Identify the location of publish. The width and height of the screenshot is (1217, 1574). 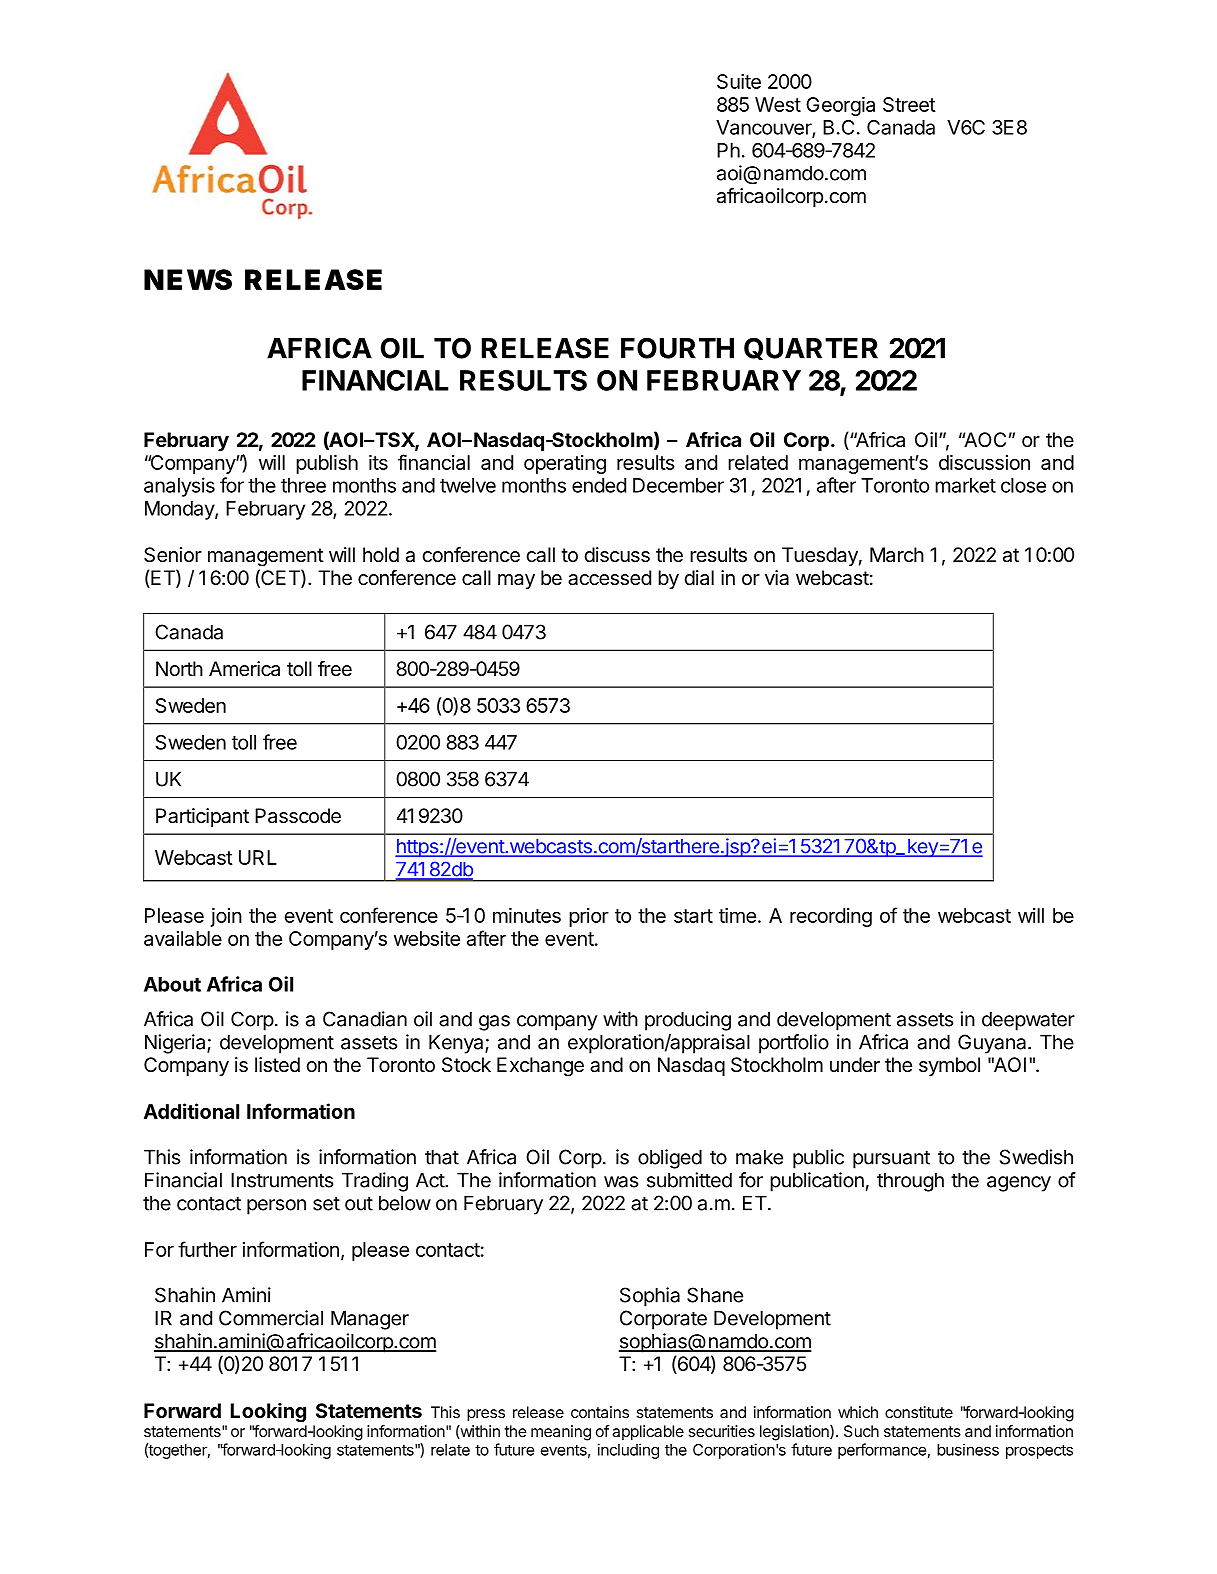
(327, 464).
